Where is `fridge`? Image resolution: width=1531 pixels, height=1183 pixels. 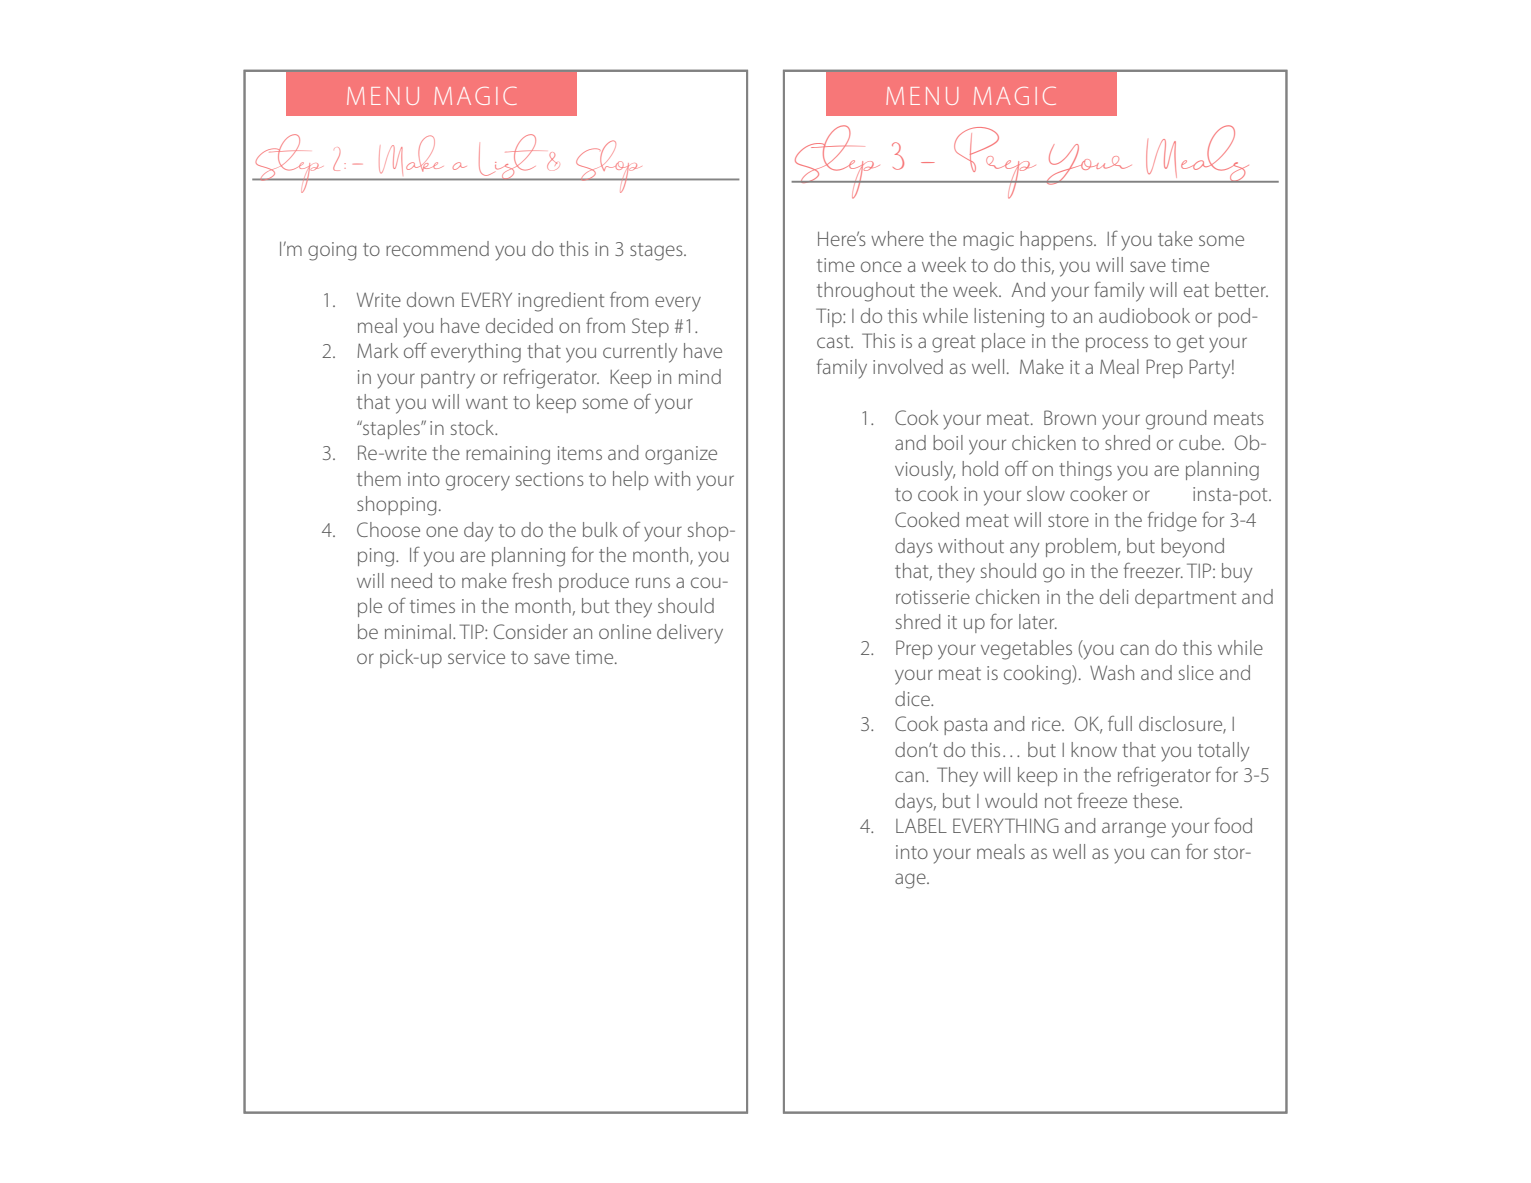 fridge is located at coordinates (1172, 521).
